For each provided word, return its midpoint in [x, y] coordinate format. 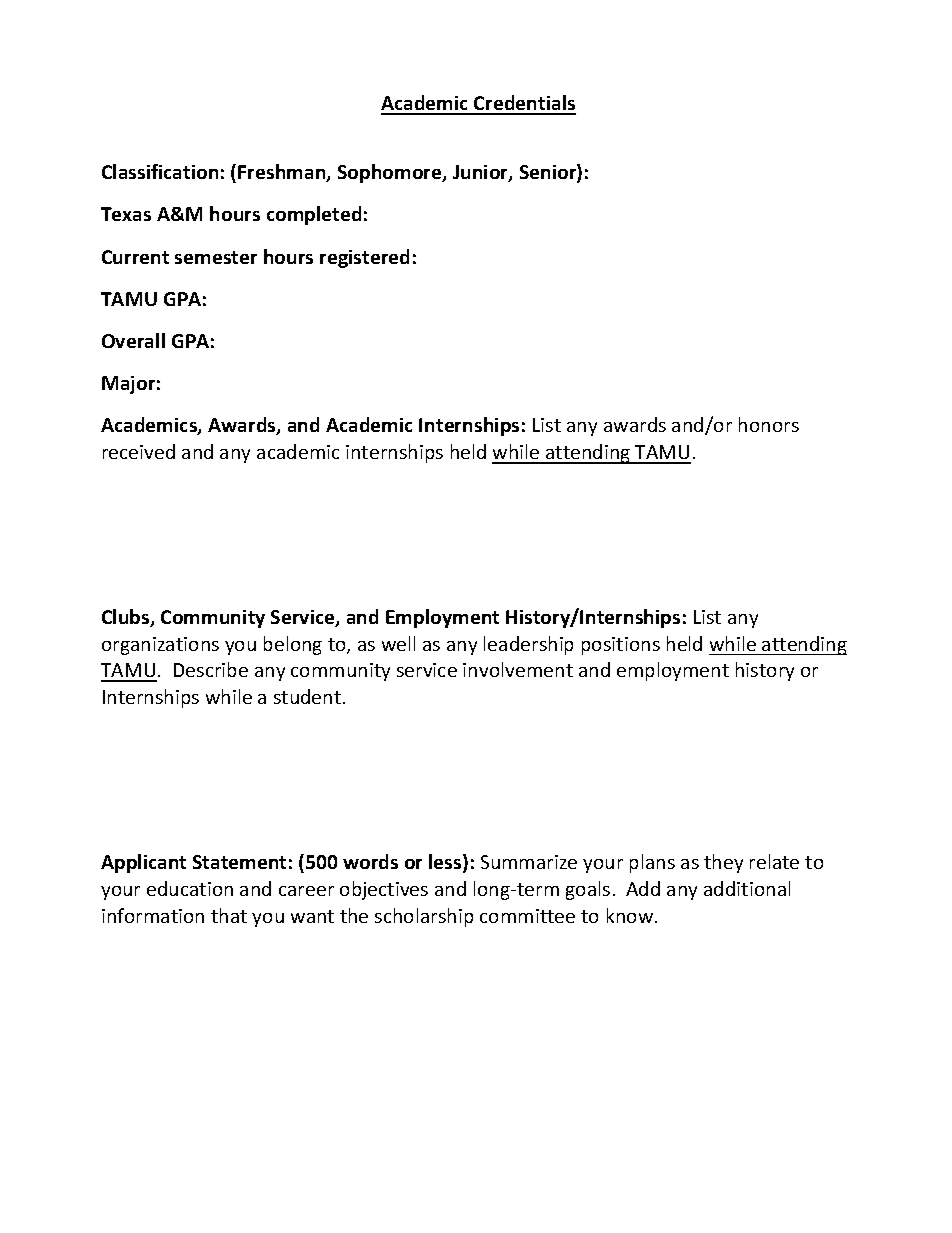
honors [769, 424]
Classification [160, 171]
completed [314, 215]
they [723, 863]
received [139, 451]
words [370, 861]
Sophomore [391, 173]
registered [364, 258]
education [190, 888]
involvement [518, 669]
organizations [160, 646]
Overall [133, 340]
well [398, 643]
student [307, 696]
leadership [528, 645]
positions [621, 646]
